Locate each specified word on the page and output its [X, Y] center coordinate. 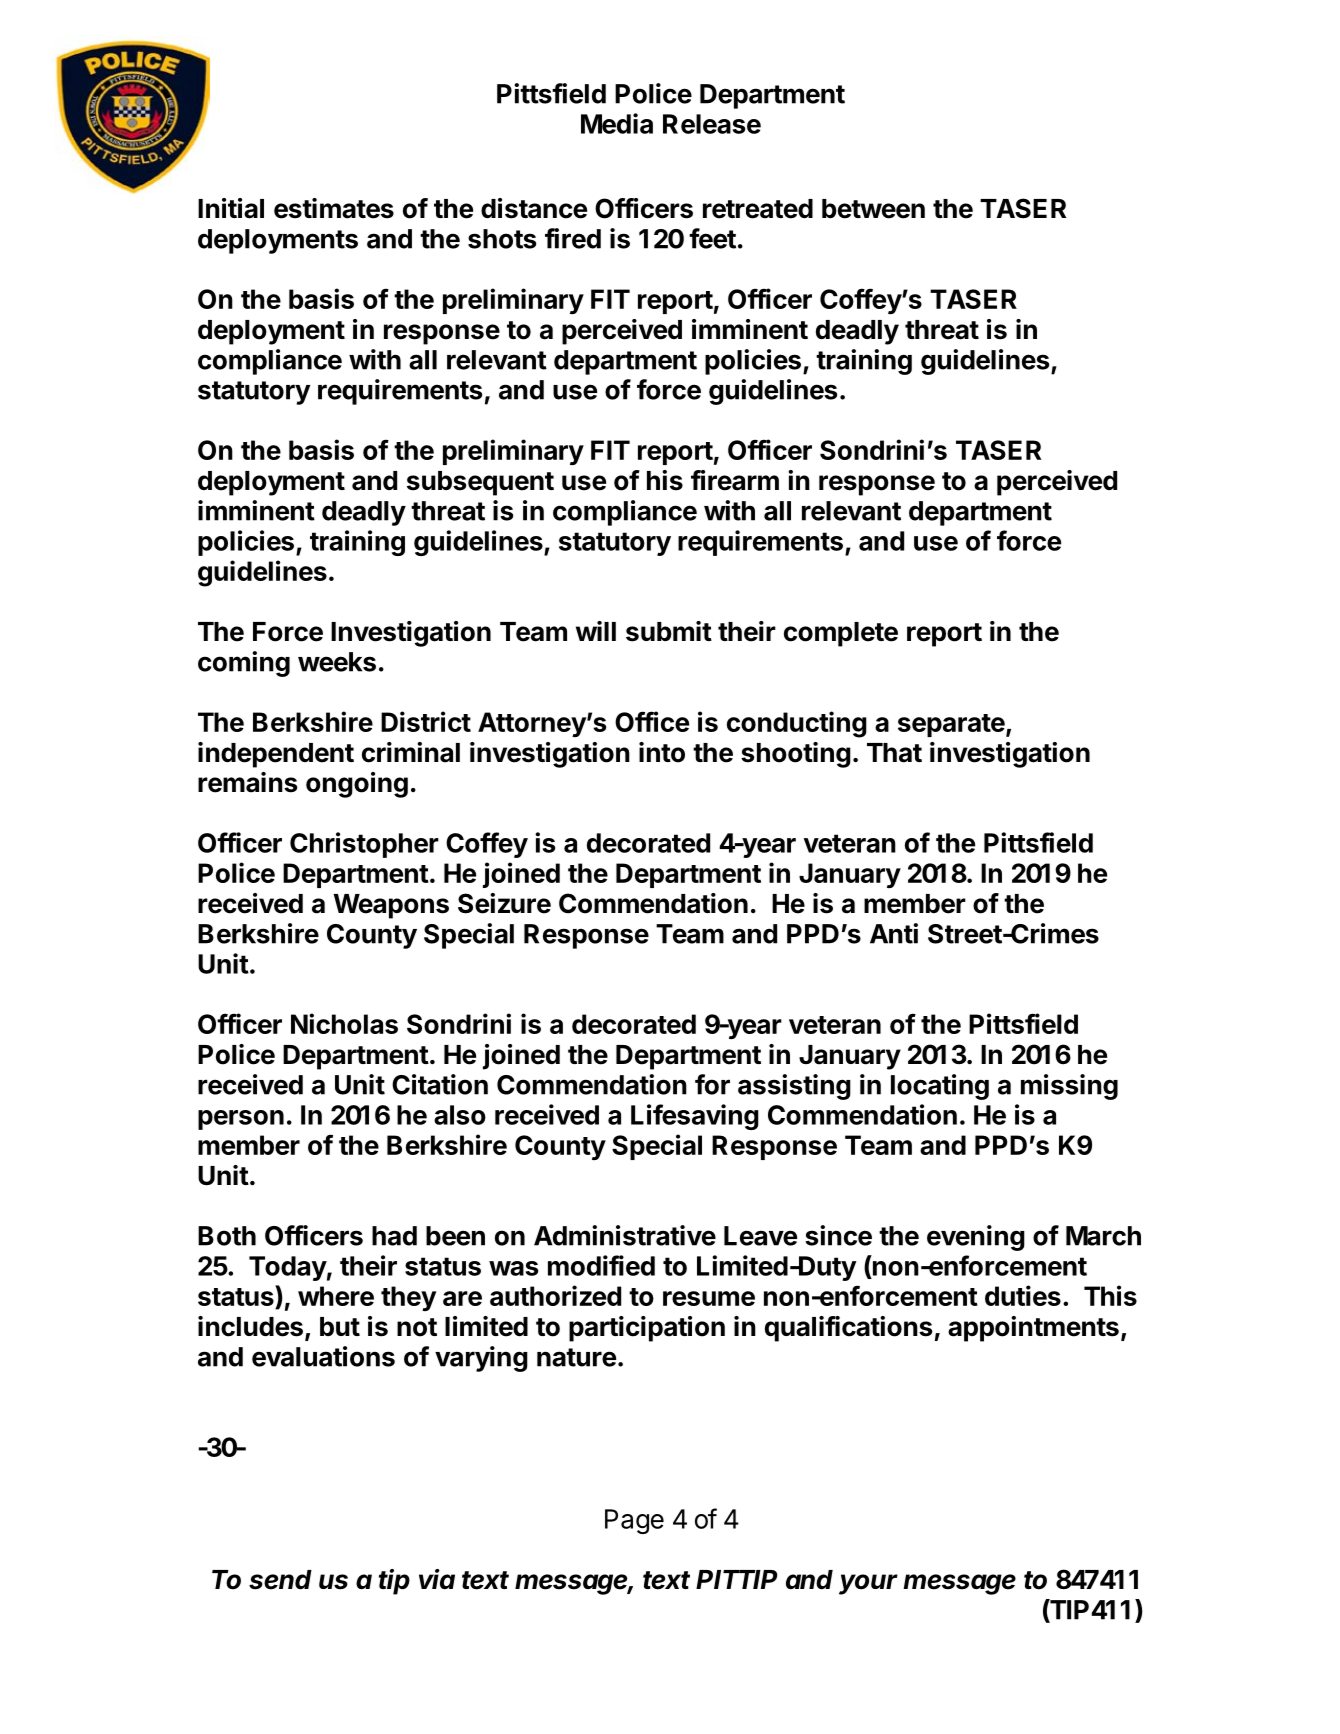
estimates [334, 208]
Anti [894, 933]
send [280, 1580]
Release [712, 124]
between [873, 209]
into [662, 752]
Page [634, 1521]
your [868, 1584]
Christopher [364, 845]
